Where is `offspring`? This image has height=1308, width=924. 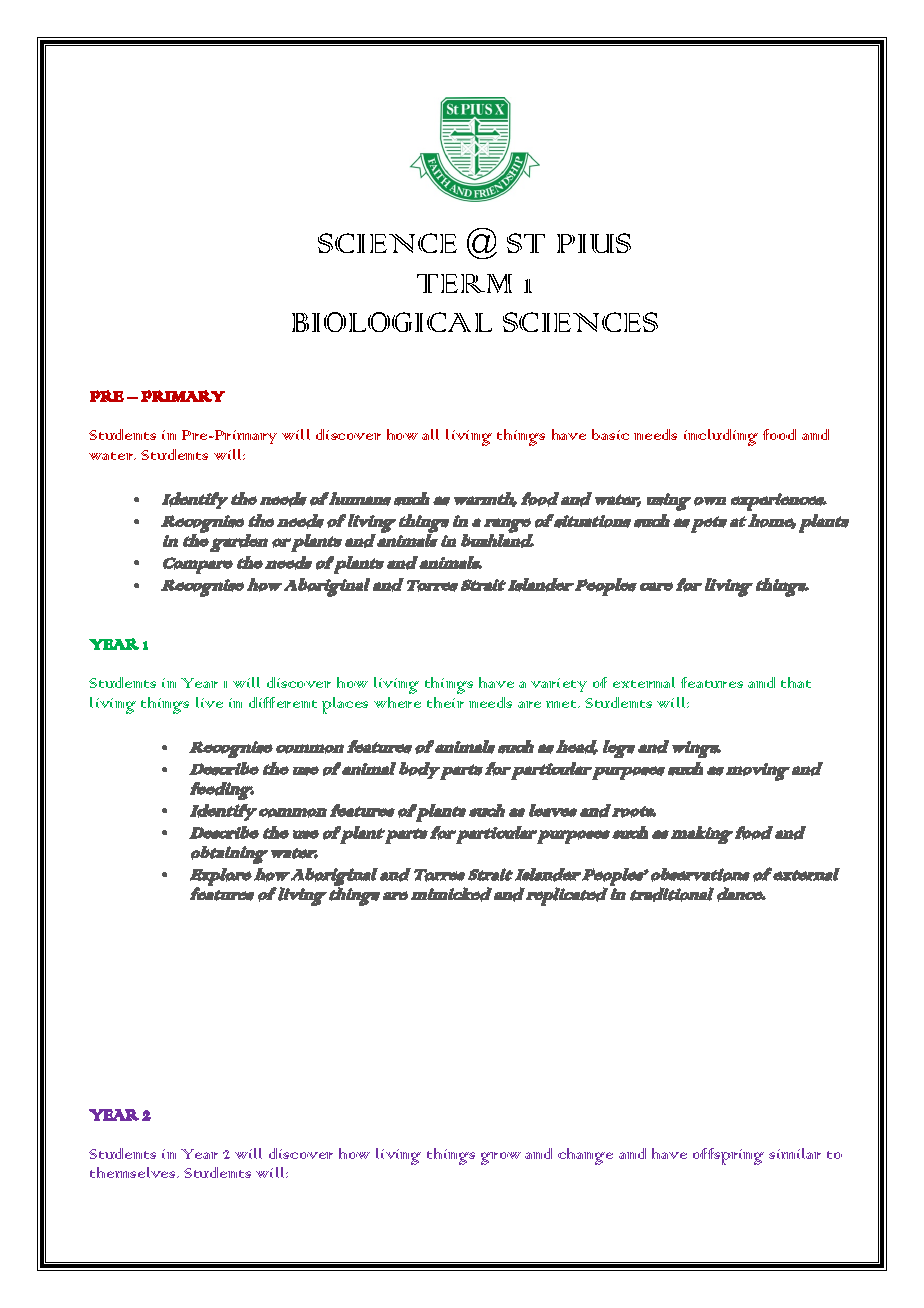 offspring is located at coordinates (728, 1156).
